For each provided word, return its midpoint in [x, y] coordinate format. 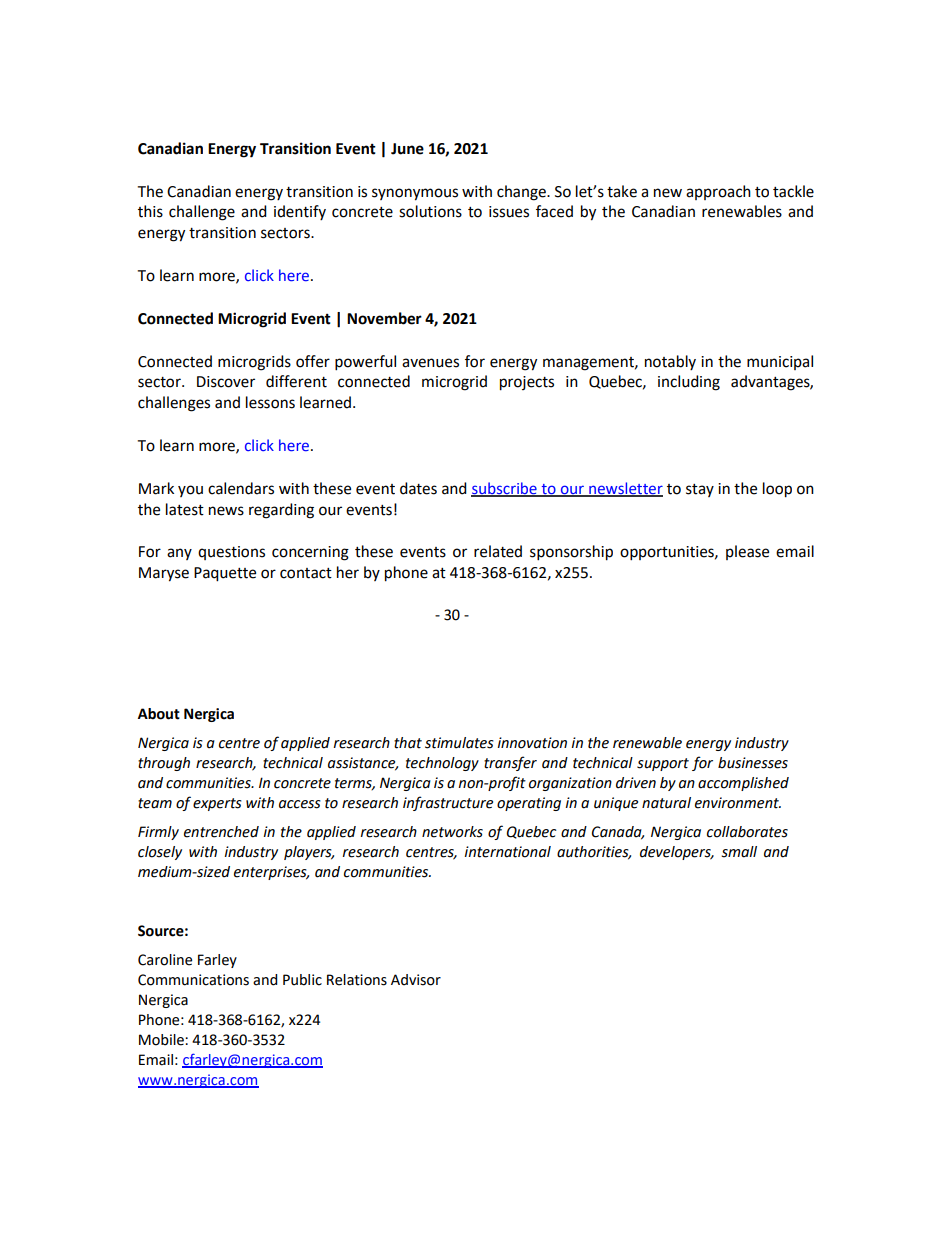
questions [231, 553]
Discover [226, 382]
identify [300, 212]
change [522, 193]
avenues [430, 363]
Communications [193, 980]
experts [217, 804]
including [689, 383]
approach [718, 192]
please [747, 552]
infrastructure [448, 803]
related [498, 551]
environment [738, 803]
